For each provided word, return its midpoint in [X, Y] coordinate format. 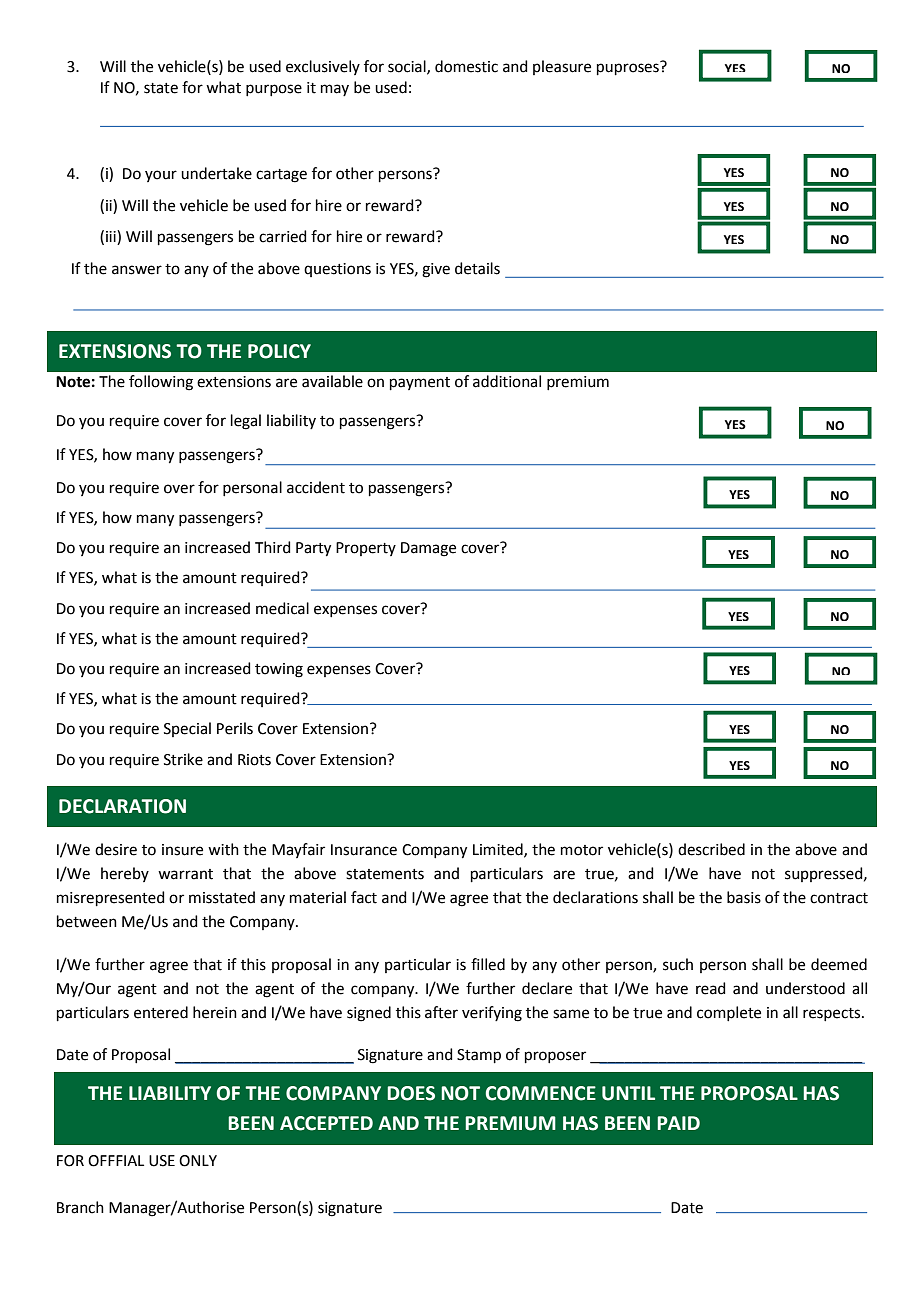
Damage [428, 549]
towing [279, 670]
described [711, 849]
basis [744, 897]
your [161, 176]
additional [507, 381]
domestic [466, 66]
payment [420, 383]
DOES [411, 1093]
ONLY [198, 1161]
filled [488, 964]
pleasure [562, 67]
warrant [185, 874]
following [161, 383]
